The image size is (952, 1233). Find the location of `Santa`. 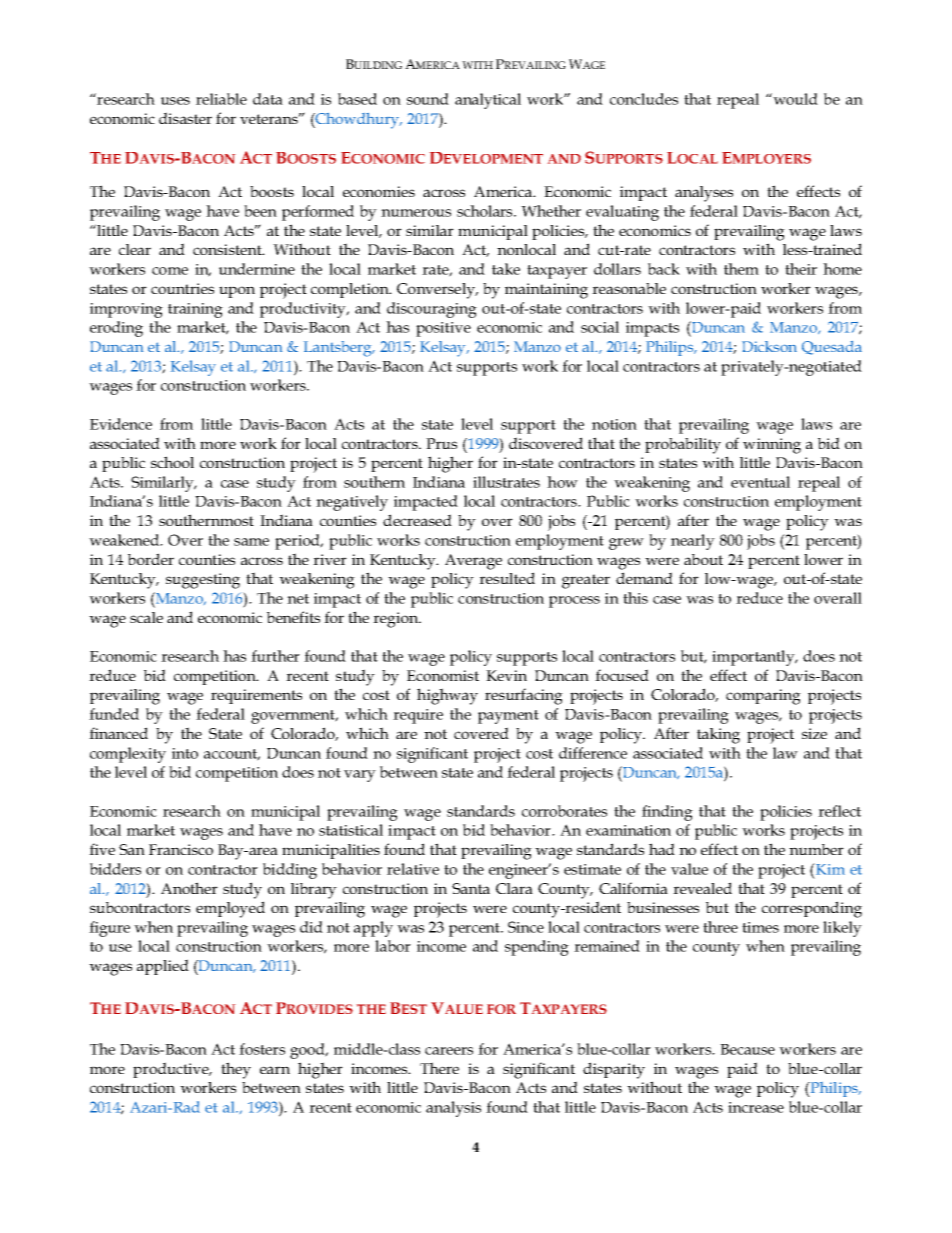

Santa is located at coordinates (471, 888).
